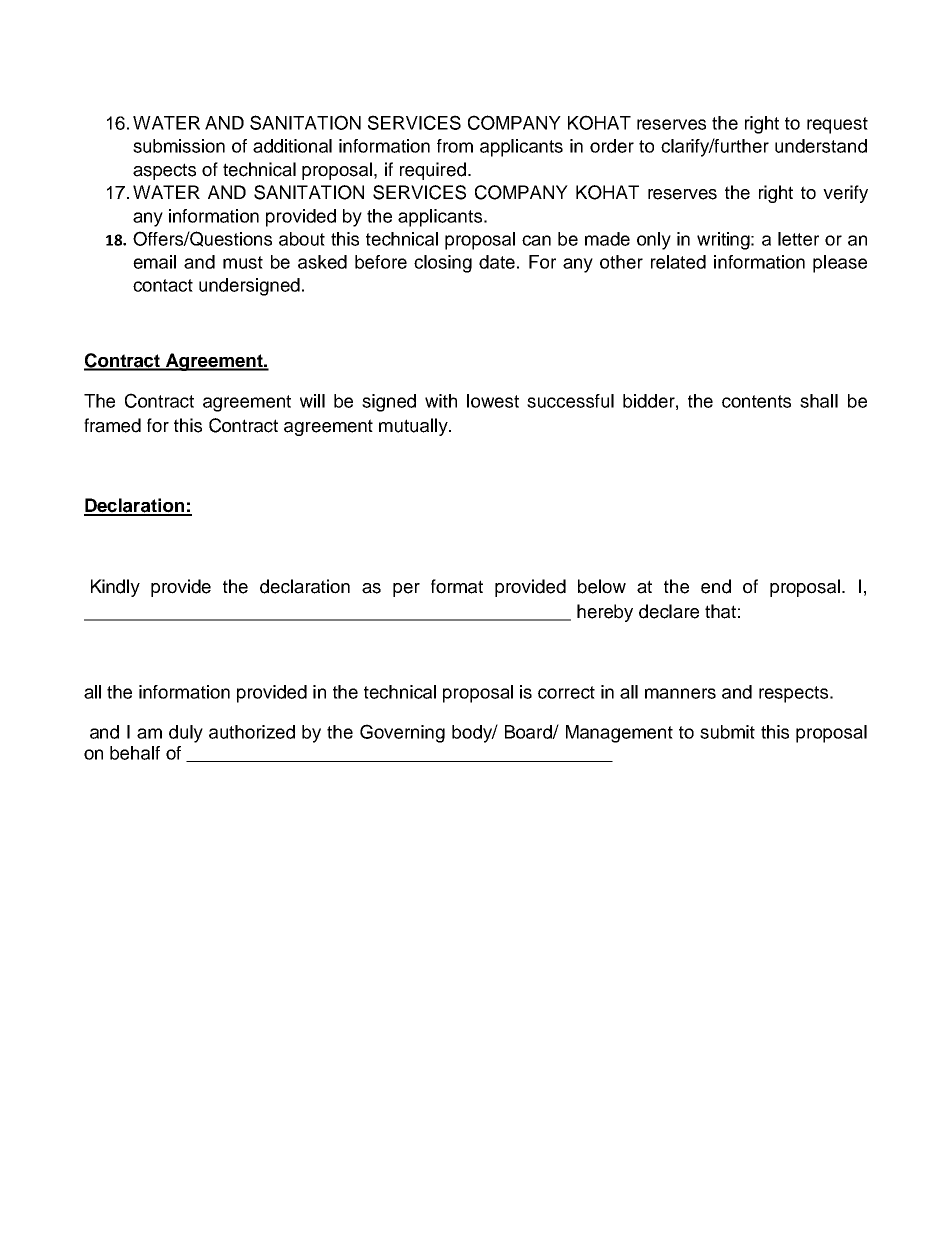 The image size is (952, 1233). I want to click on framed, so click(112, 425).
